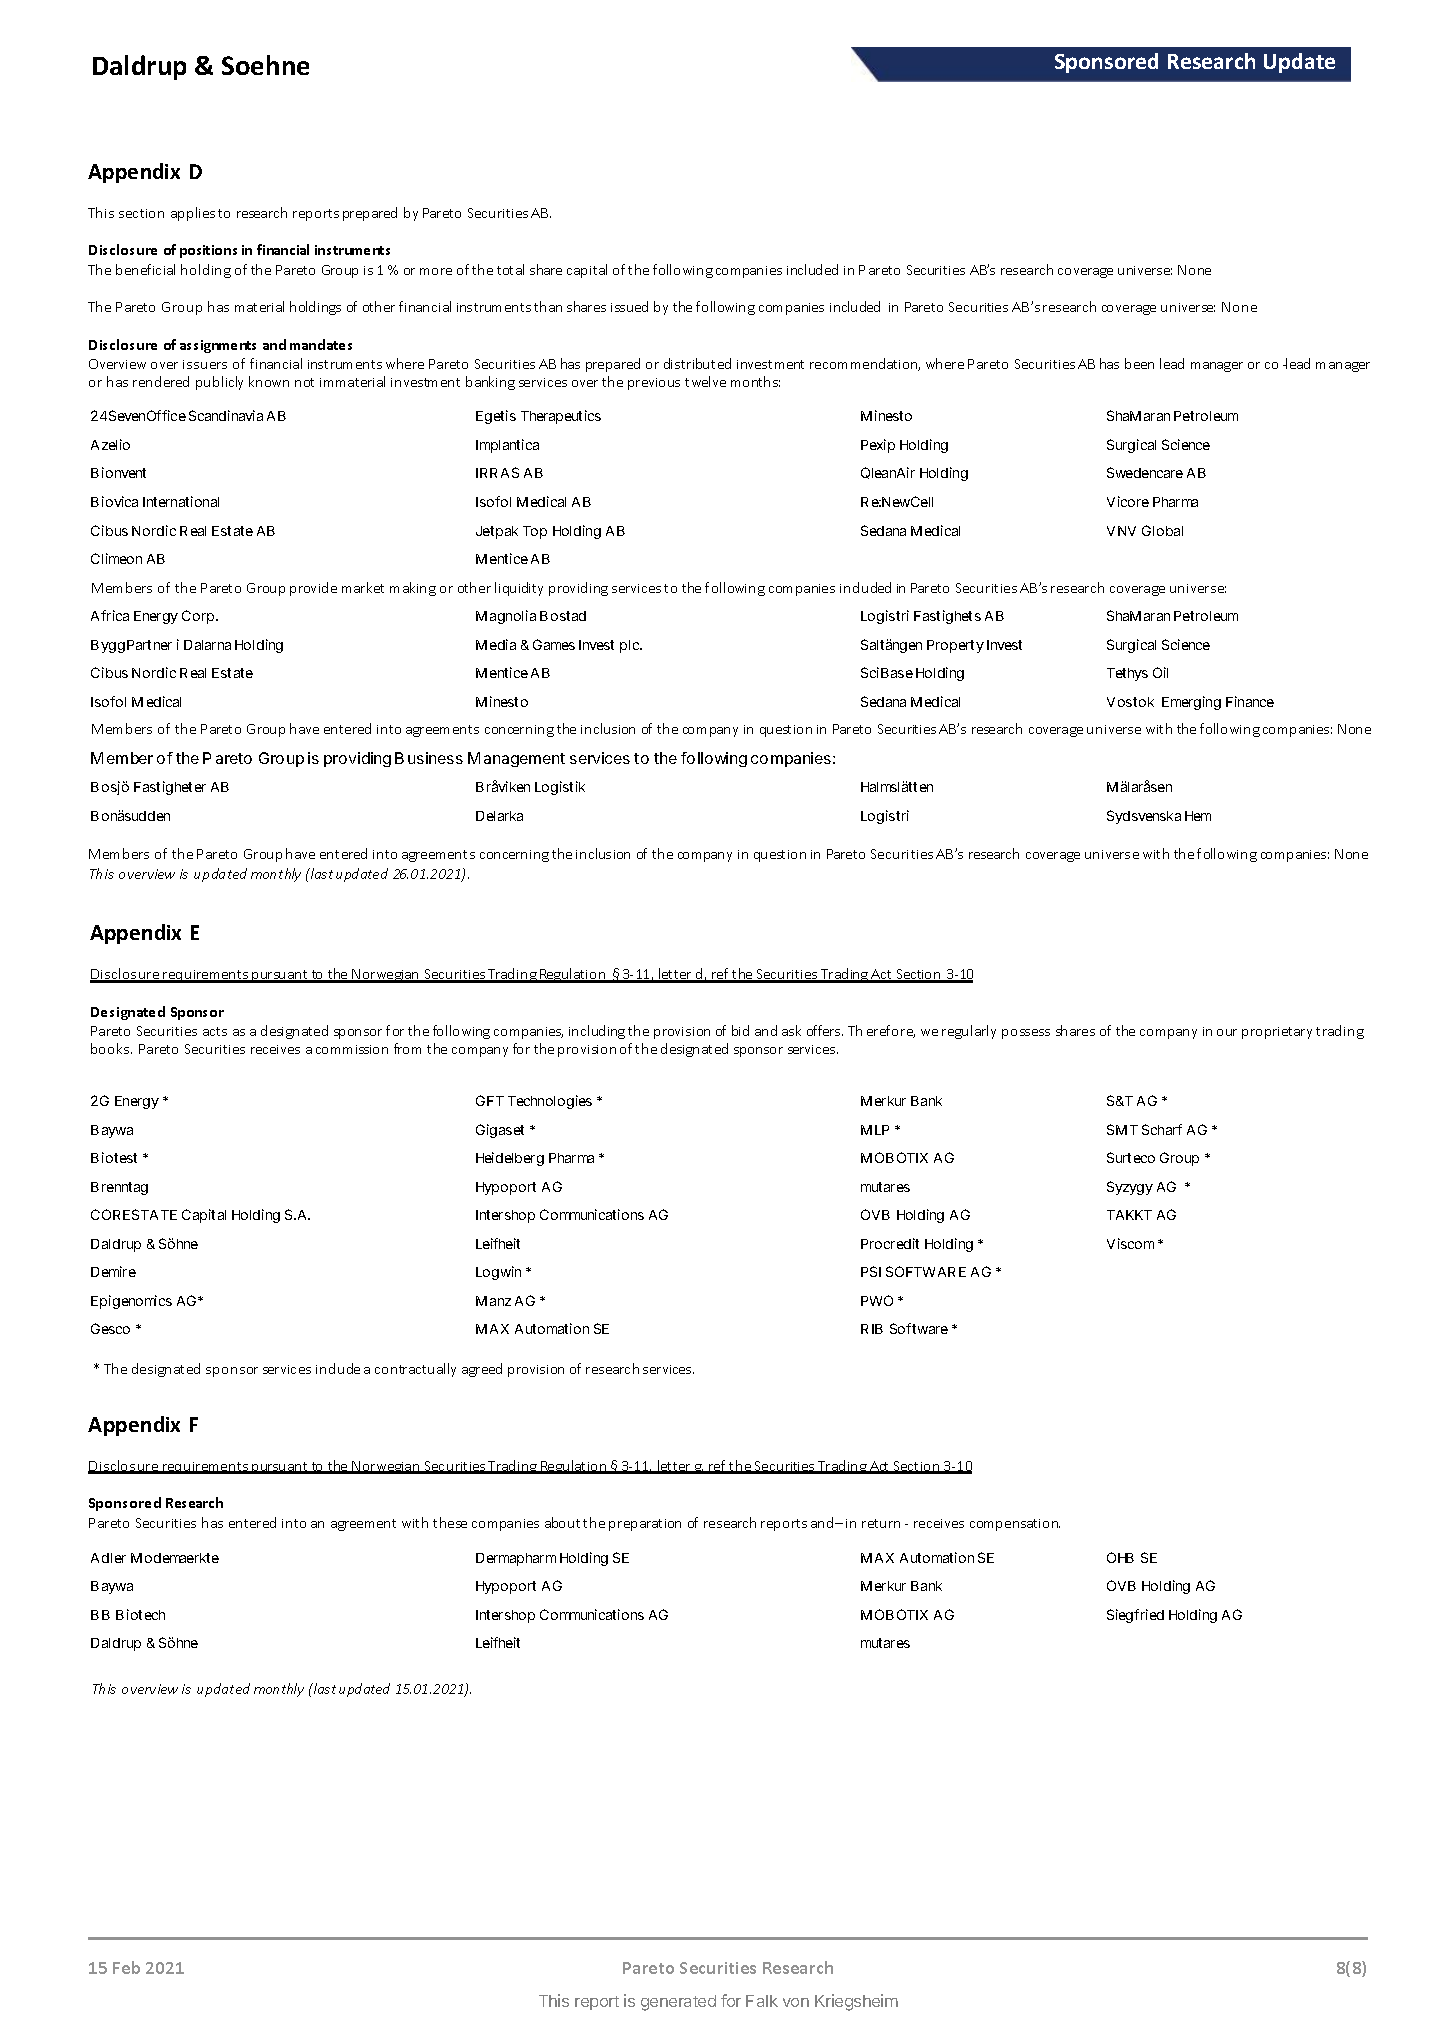 Image resolution: width=1437 pixels, height=2032 pixels. Describe the element at coordinates (740, 1030) in the screenshot. I see `bid` at that location.
